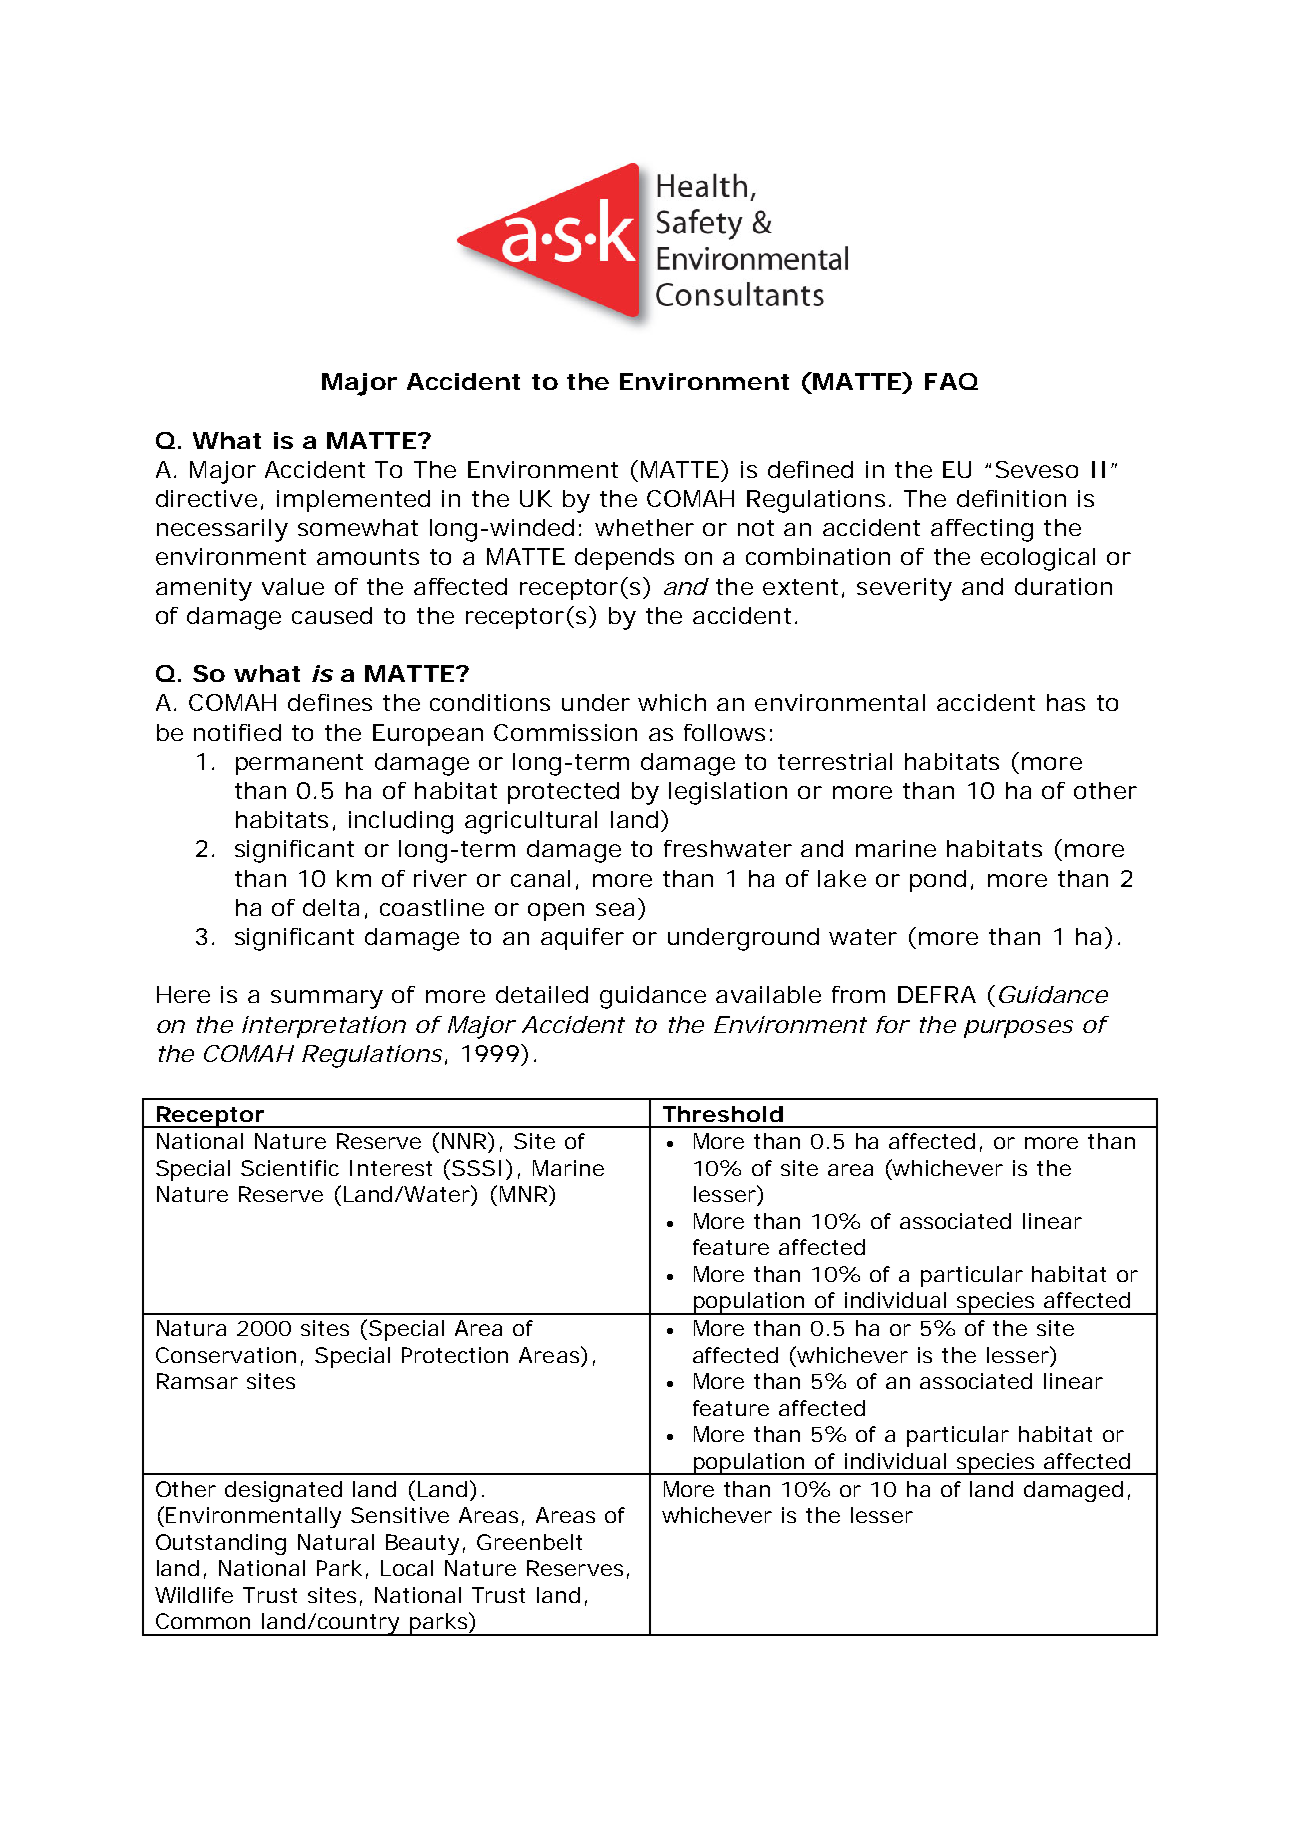  Describe the element at coordinates (226, 1355) in the screenshot. I see `Conservation` at that location.
